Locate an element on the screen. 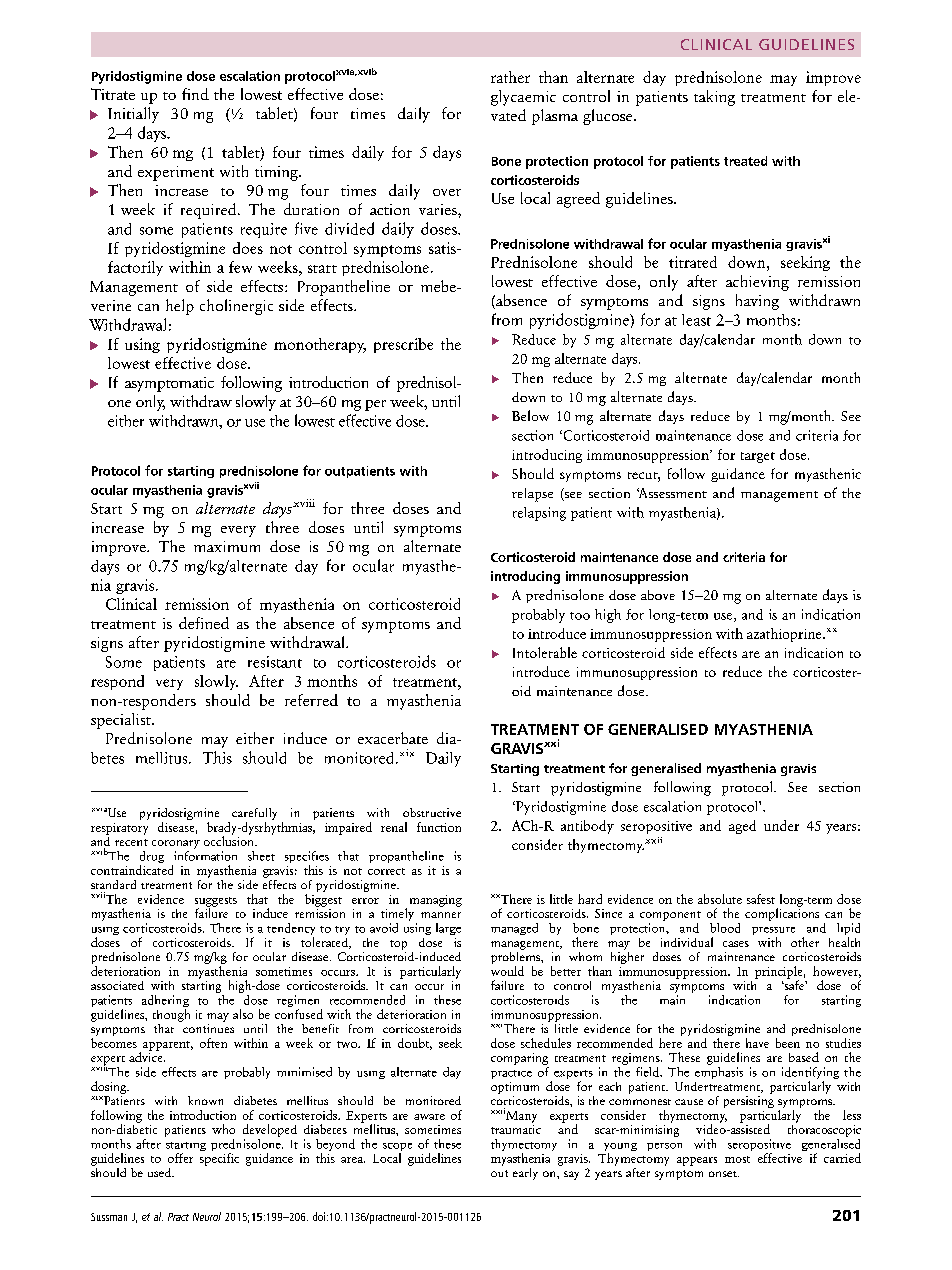  target is located at coordinates (758, 457).
